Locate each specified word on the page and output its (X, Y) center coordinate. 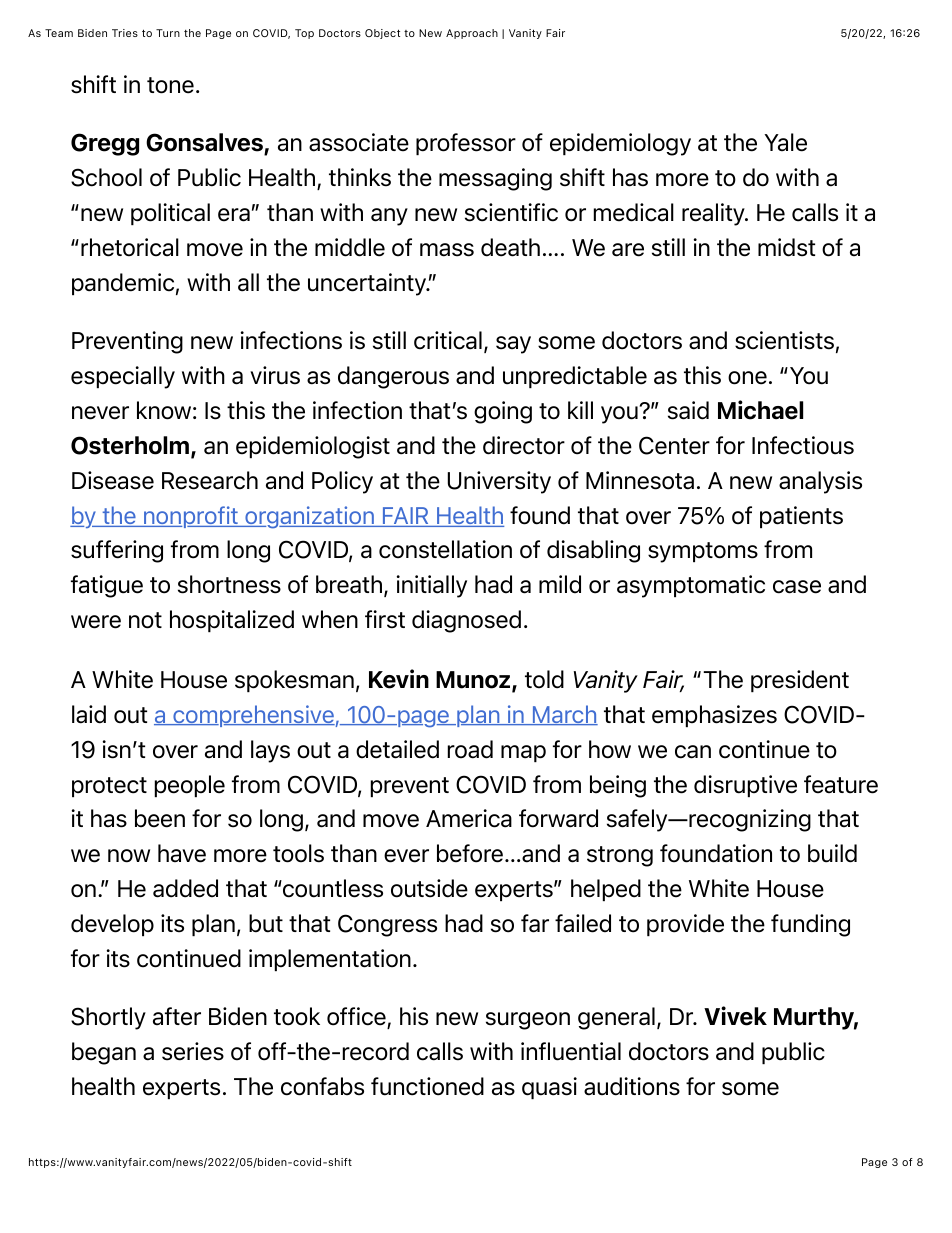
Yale (785, 142)
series (193, 1051)
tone (170, 85)
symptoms (703, 552)
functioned (427, 1086)
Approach (472, 34)
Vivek (735, 1016)
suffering (117, 551)
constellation (445, 549)
